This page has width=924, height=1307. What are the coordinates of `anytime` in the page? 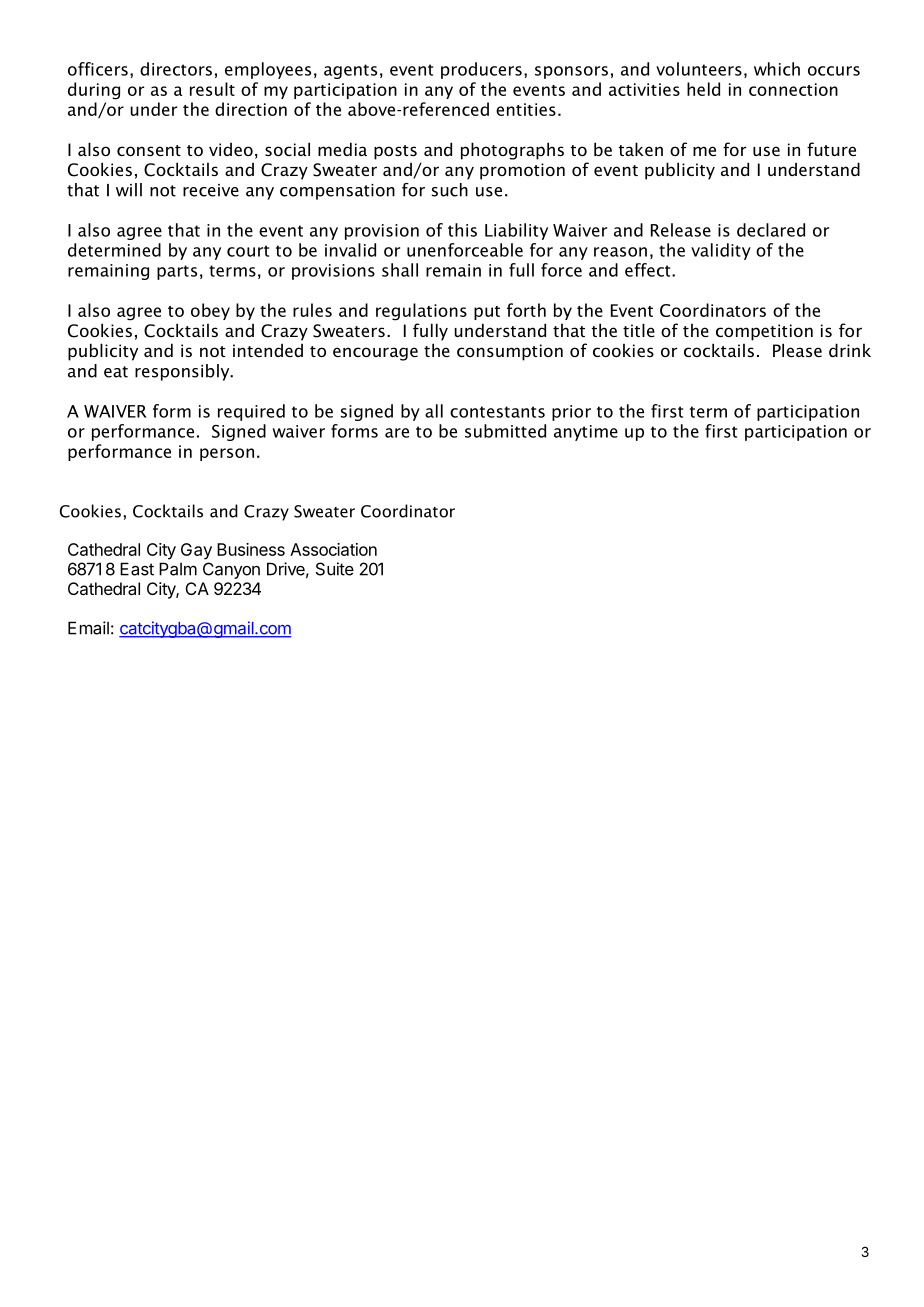 It's located at (586, 433).
